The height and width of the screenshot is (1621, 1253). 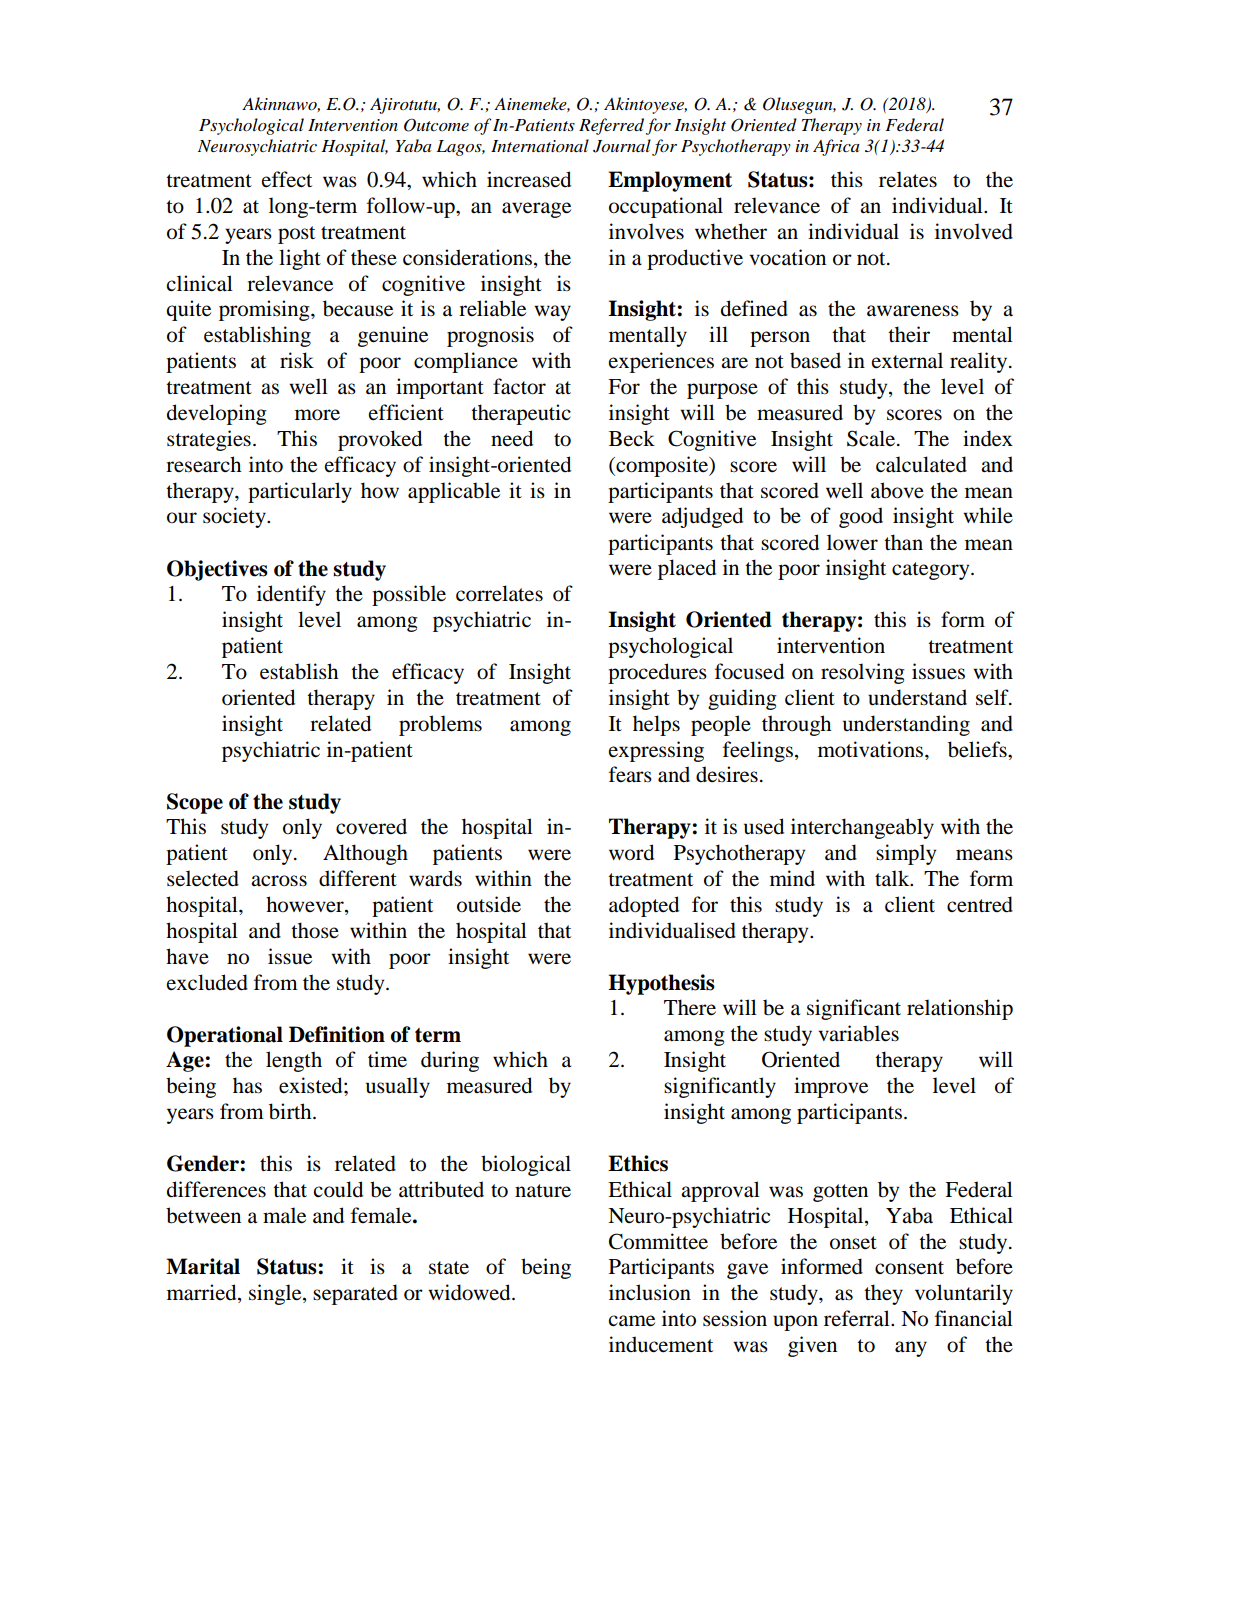 What do you see at coordinates (287, 179) in the screenshot?
I see `effect` at bounding box center [287, 179].
